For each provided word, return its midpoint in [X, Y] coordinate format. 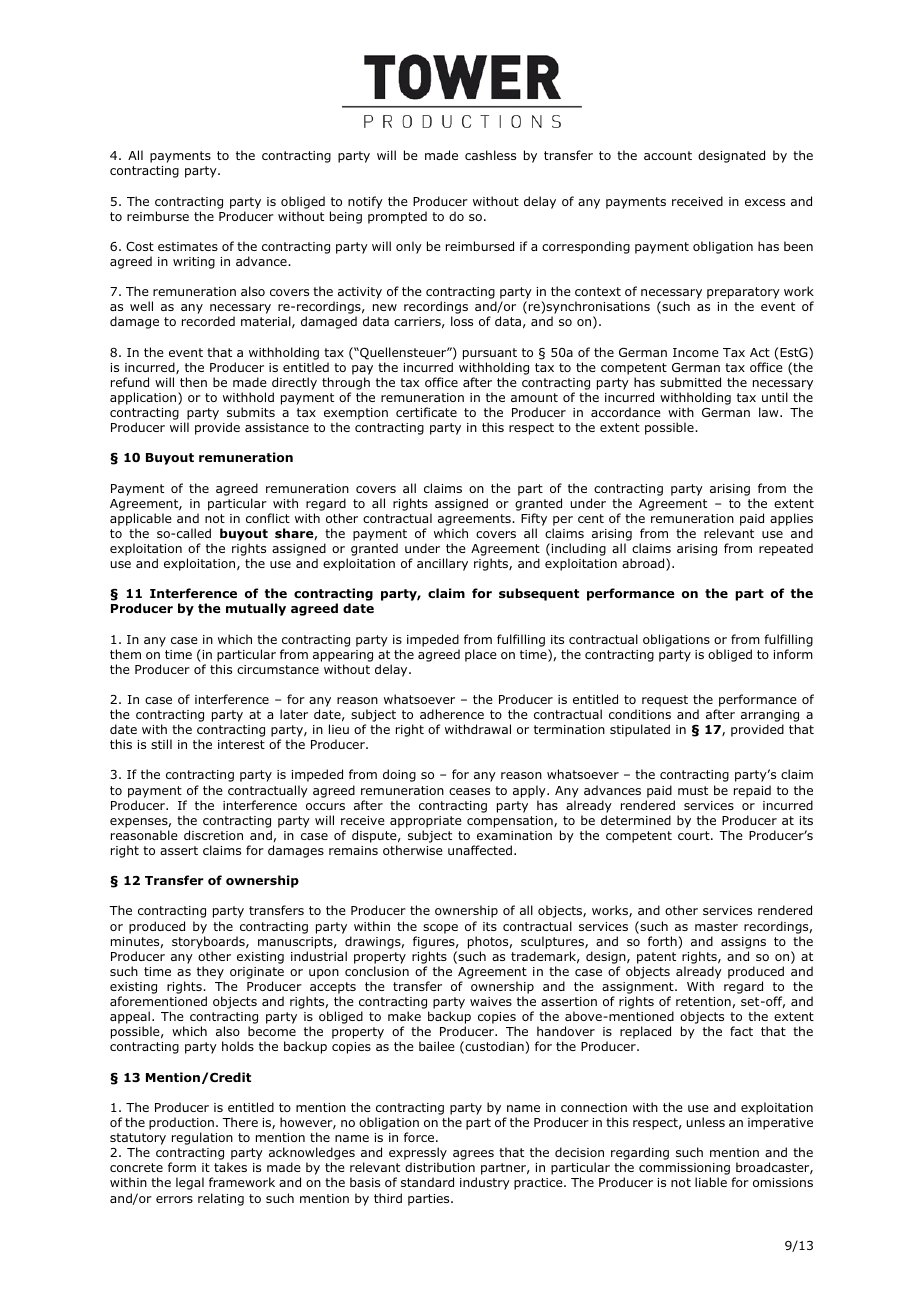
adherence [452, 714]
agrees [473, 1155]
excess [765, 202]
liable [711, 1182]
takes [230, 1167]
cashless [490, 155]
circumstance [278, 669]
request [665, 701]
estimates [188, 246]
